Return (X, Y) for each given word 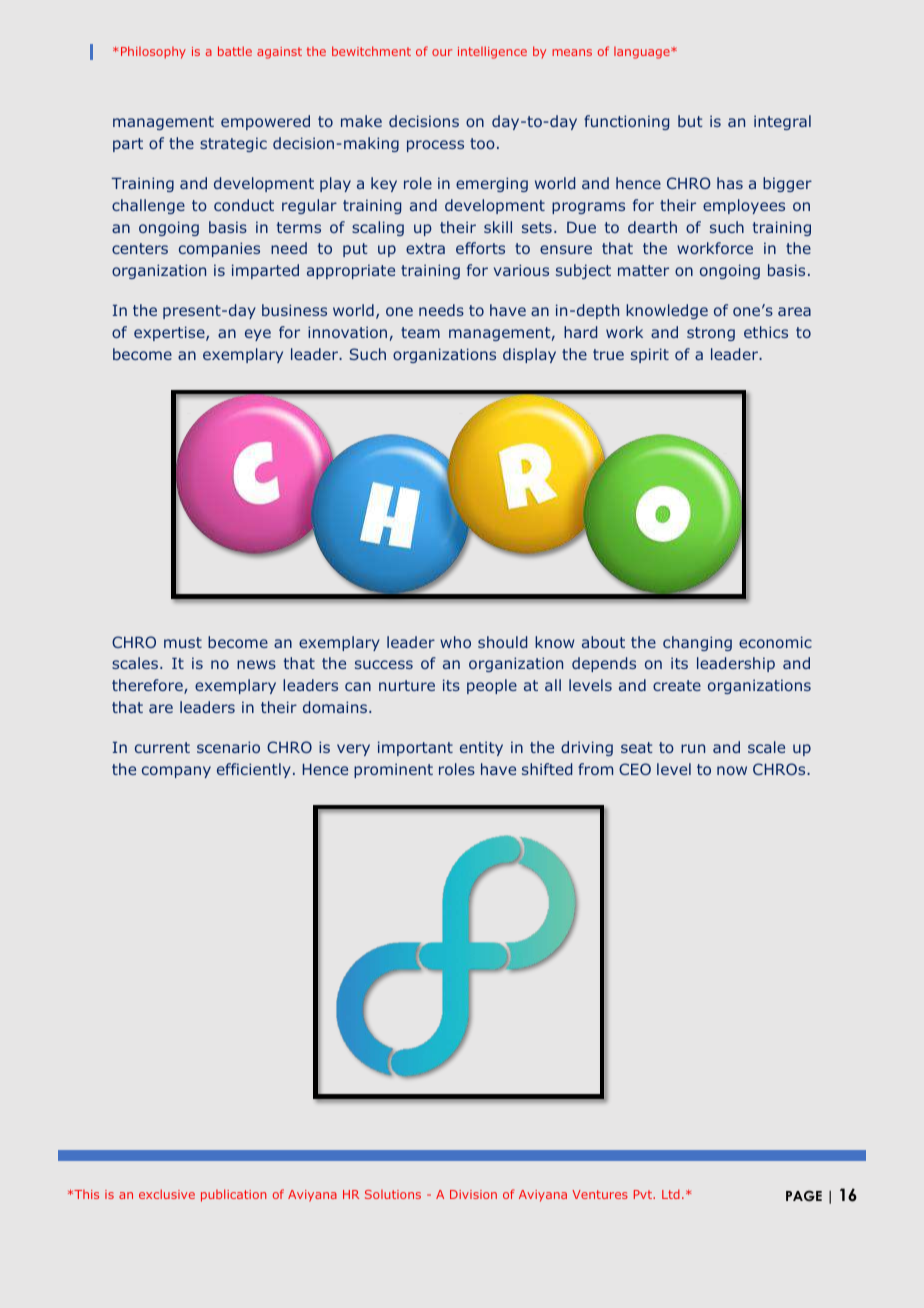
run (693, 748)
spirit (650, 355)
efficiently (254, 770)
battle (235, 51)
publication (233, 1195)
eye (258, 335)
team (420, 332)
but (690, 121)
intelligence (492, 52)
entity (481, 748)
